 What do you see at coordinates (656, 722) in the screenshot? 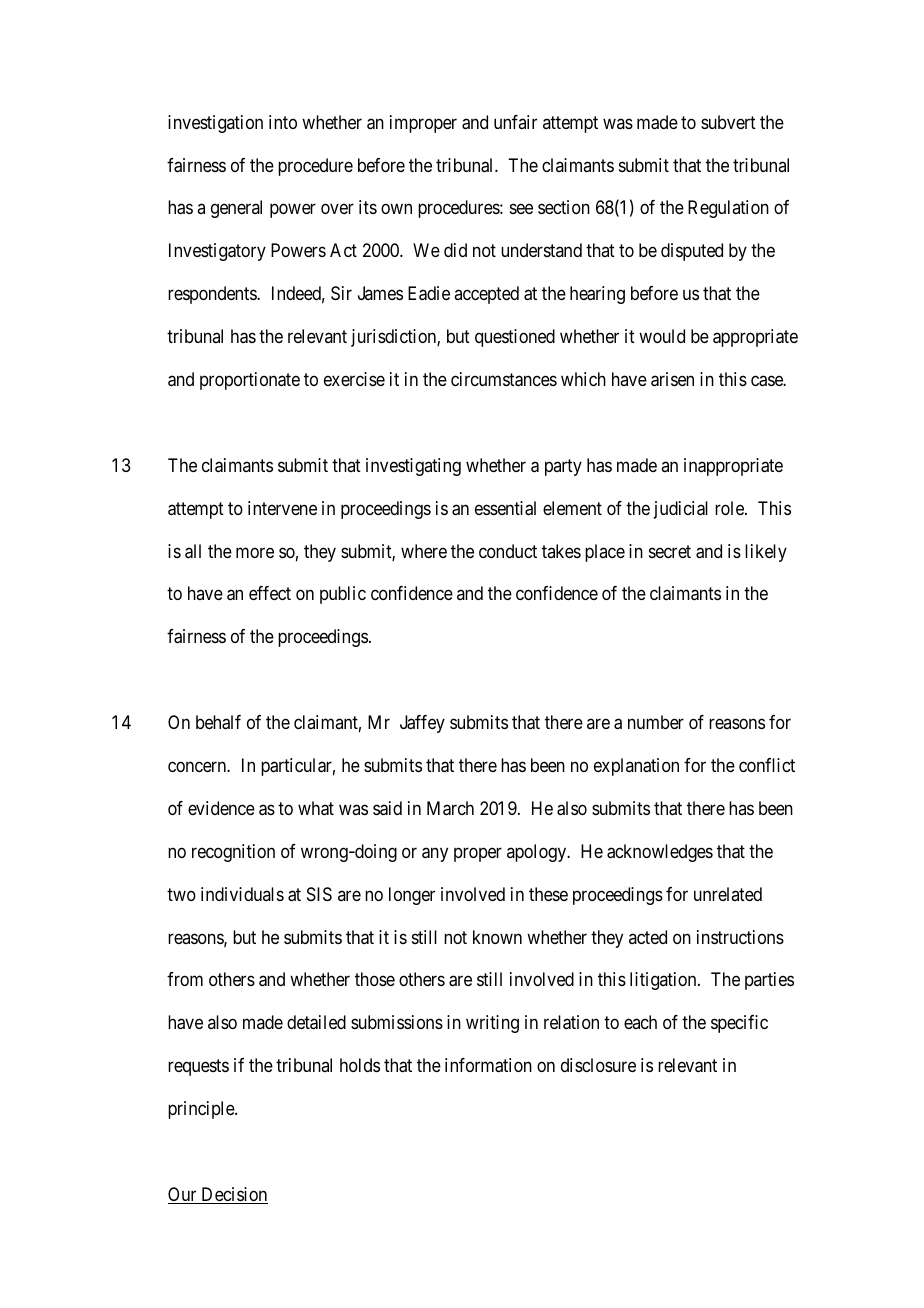
I see `number` at bounding box center [656, 722].
